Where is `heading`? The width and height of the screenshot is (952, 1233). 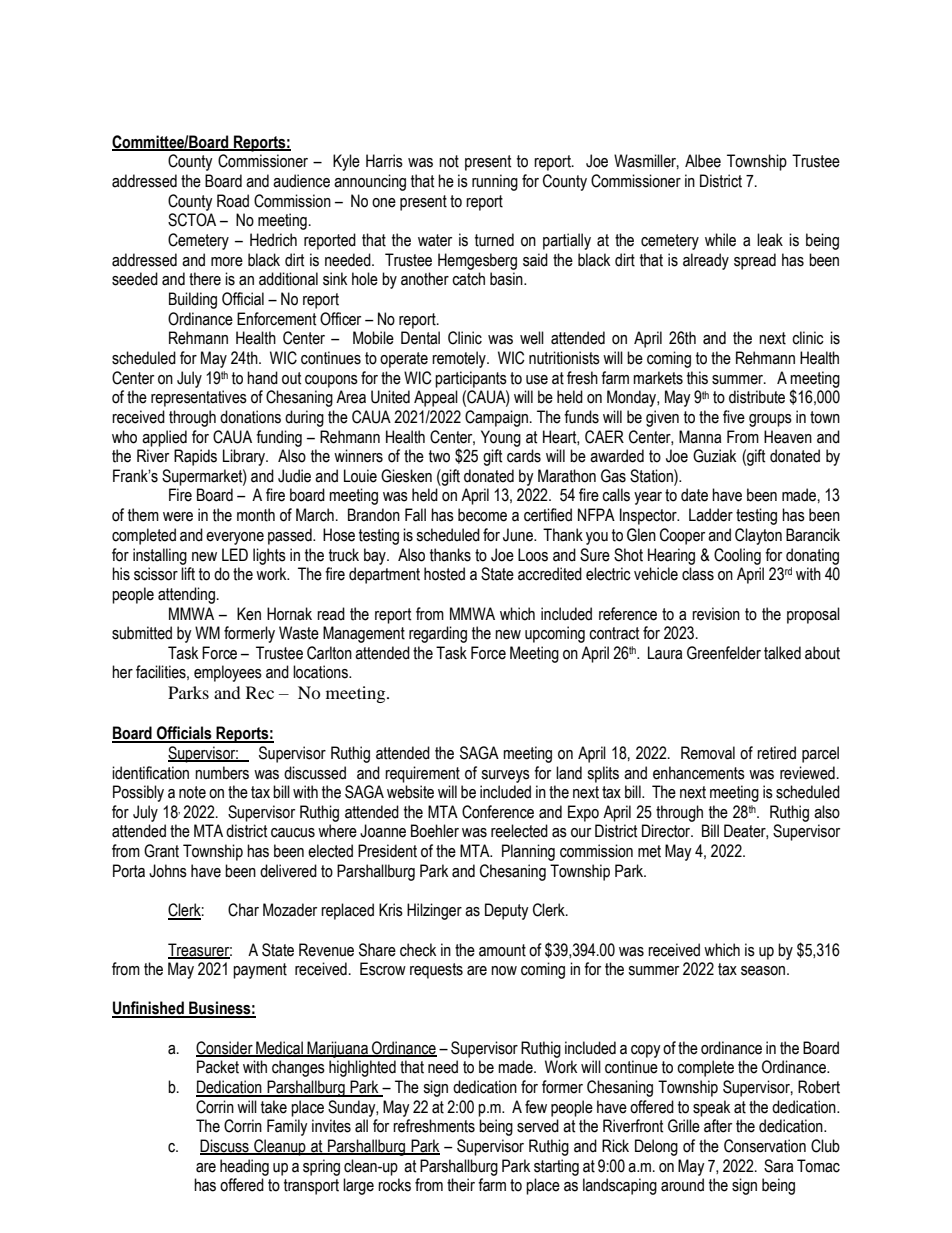
heading is located at coordinates (244, 1167).
